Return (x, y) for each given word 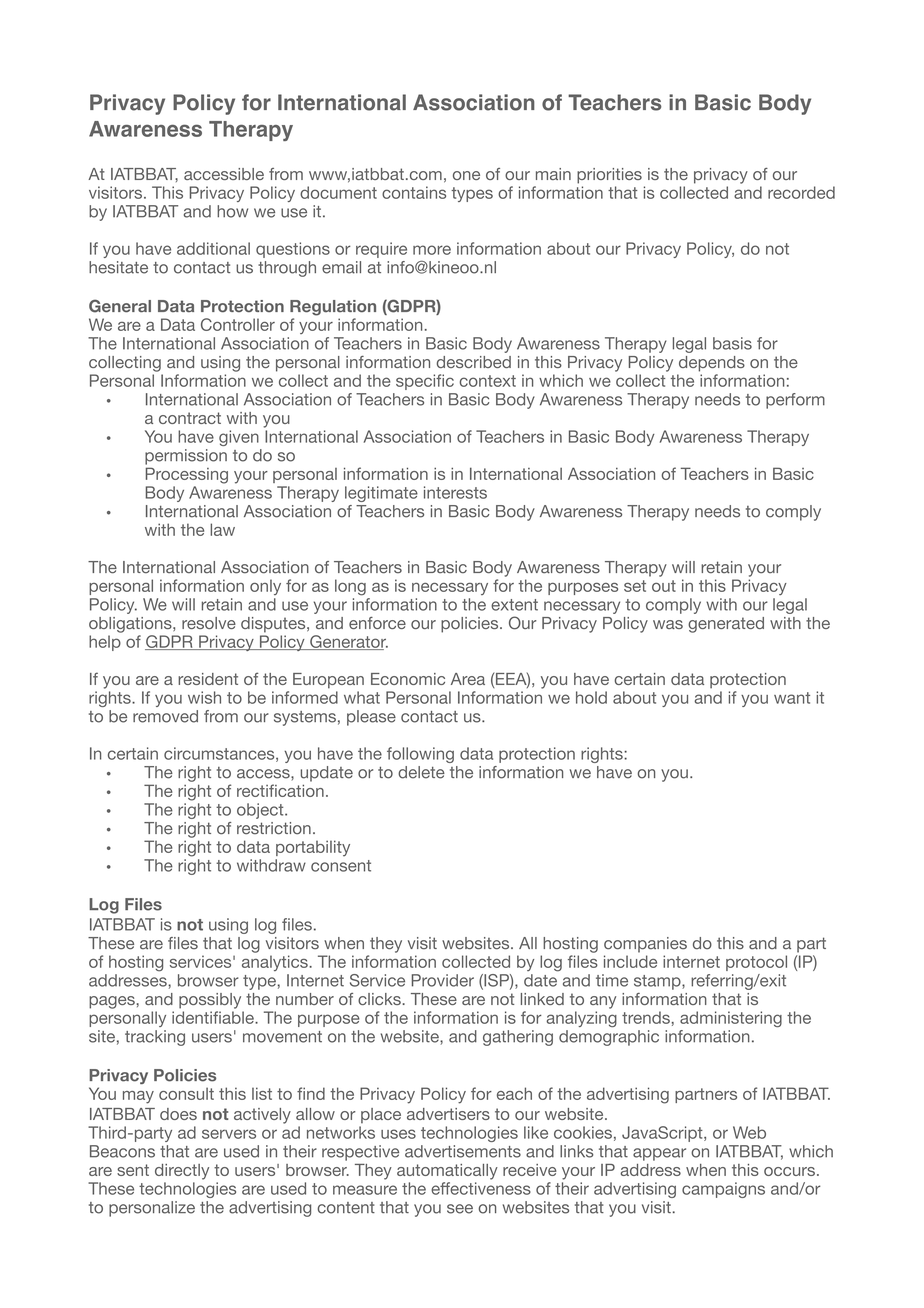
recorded (801, 192)
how (232, 211)
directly (182, 1172)
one (466, 175)
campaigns (723, 1190)
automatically (447, 1172)
